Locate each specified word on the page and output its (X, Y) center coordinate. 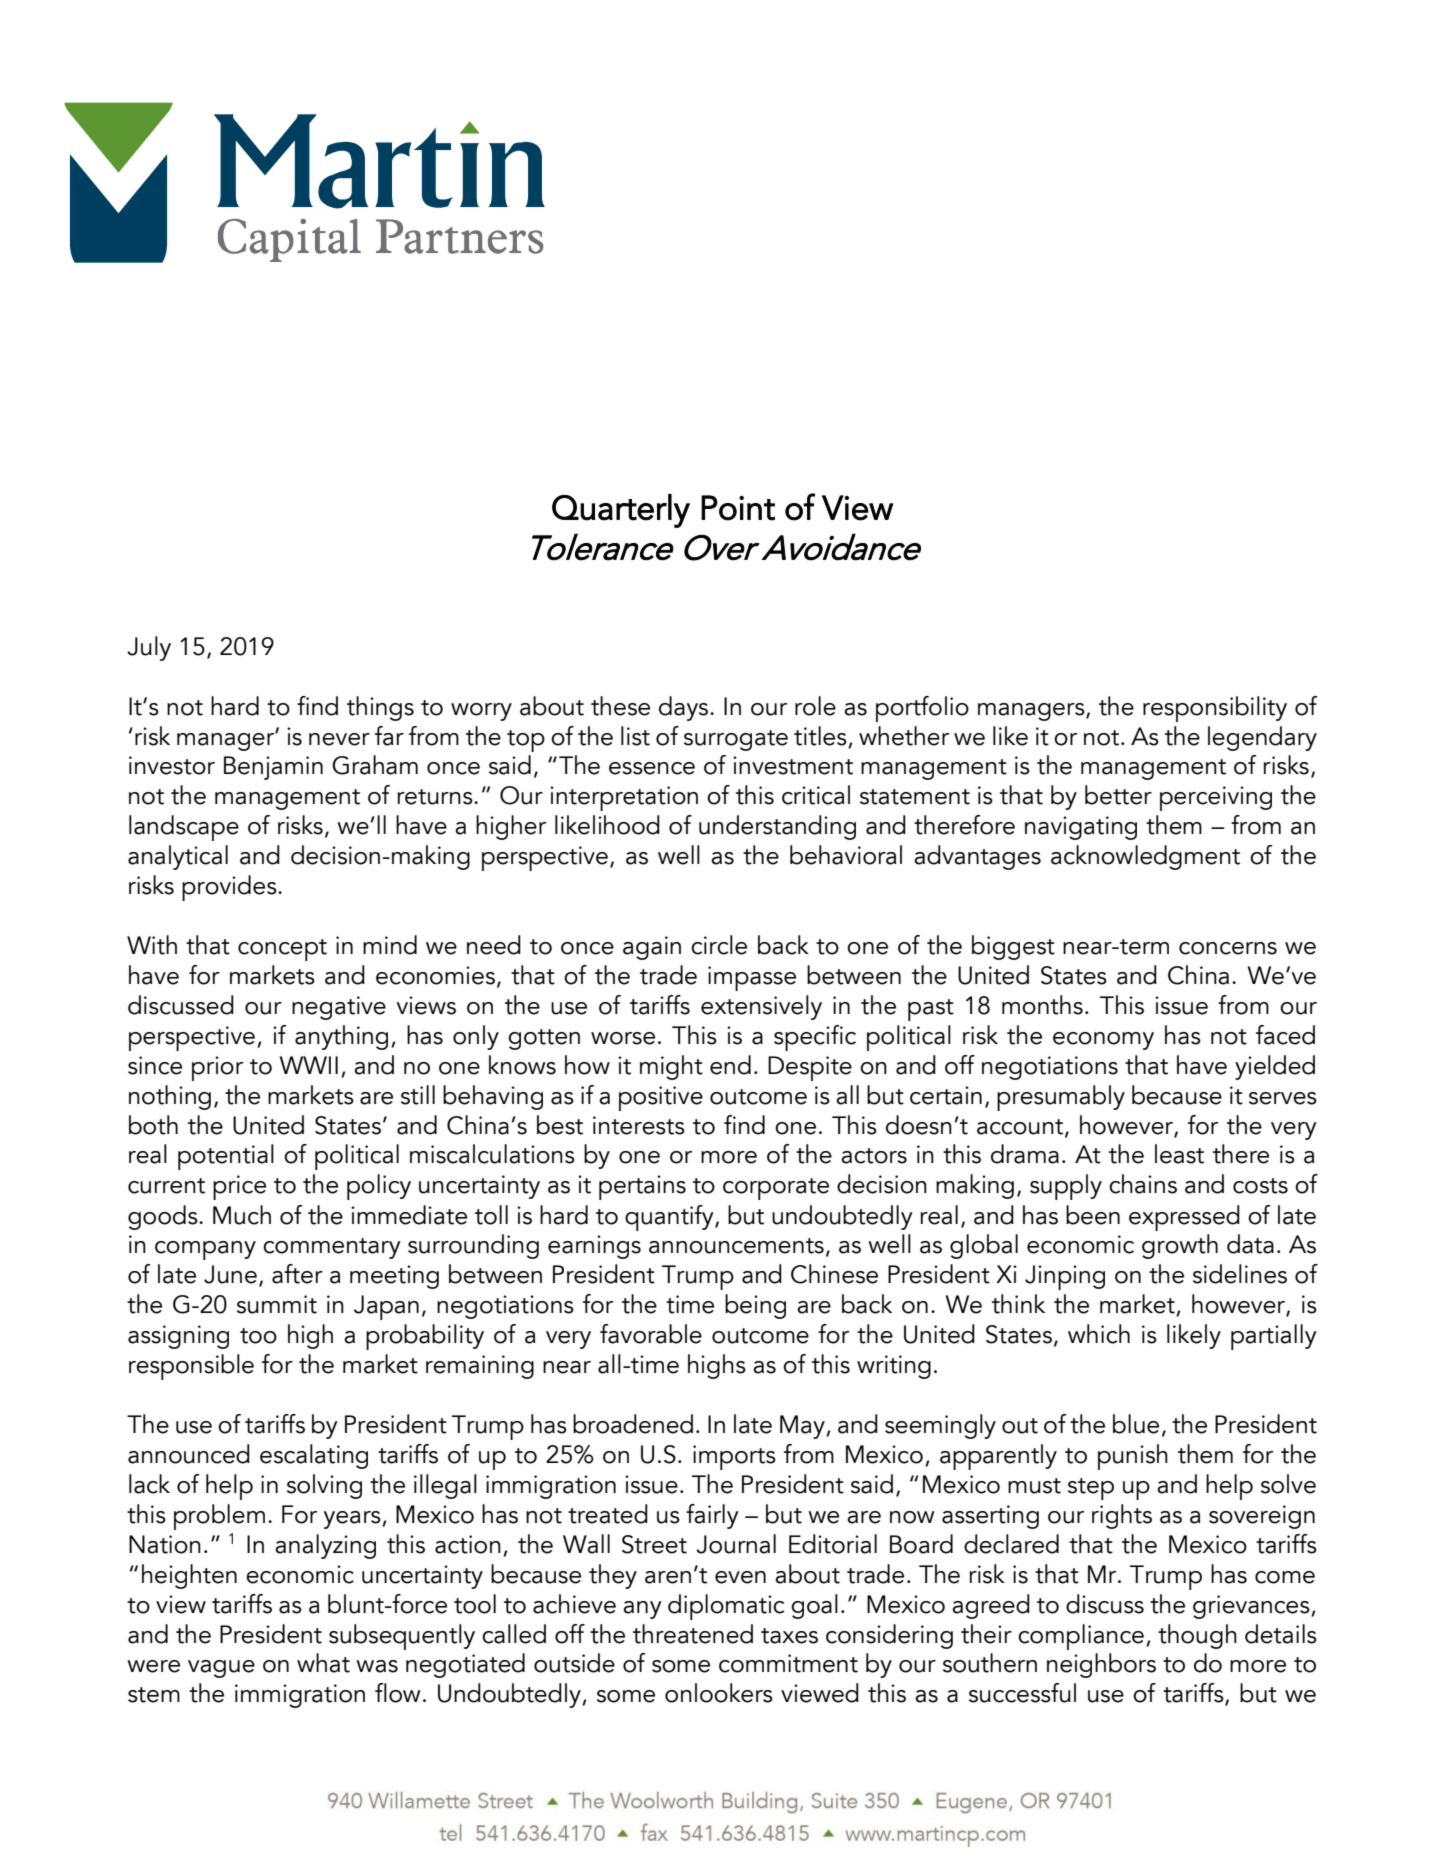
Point (738, 508)
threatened (693, 1634)
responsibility (1215, 709)
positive (661, 1098)
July (149, 648)
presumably (1061, 1098)
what (323, 1663)
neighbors (1101, 1665)
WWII (309, 1065)
